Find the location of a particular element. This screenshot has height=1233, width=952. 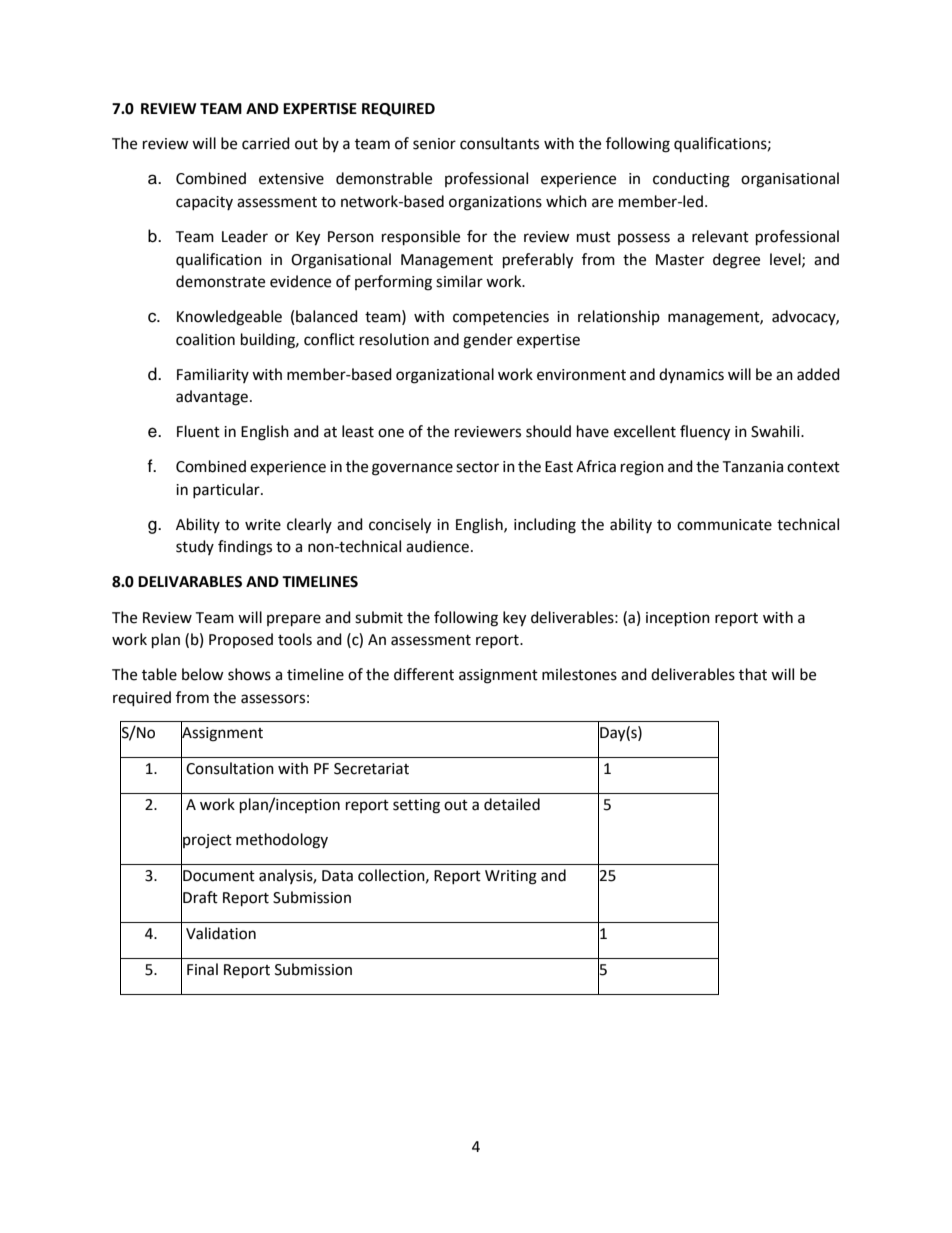

shows is located at coordinates (249, 674).
